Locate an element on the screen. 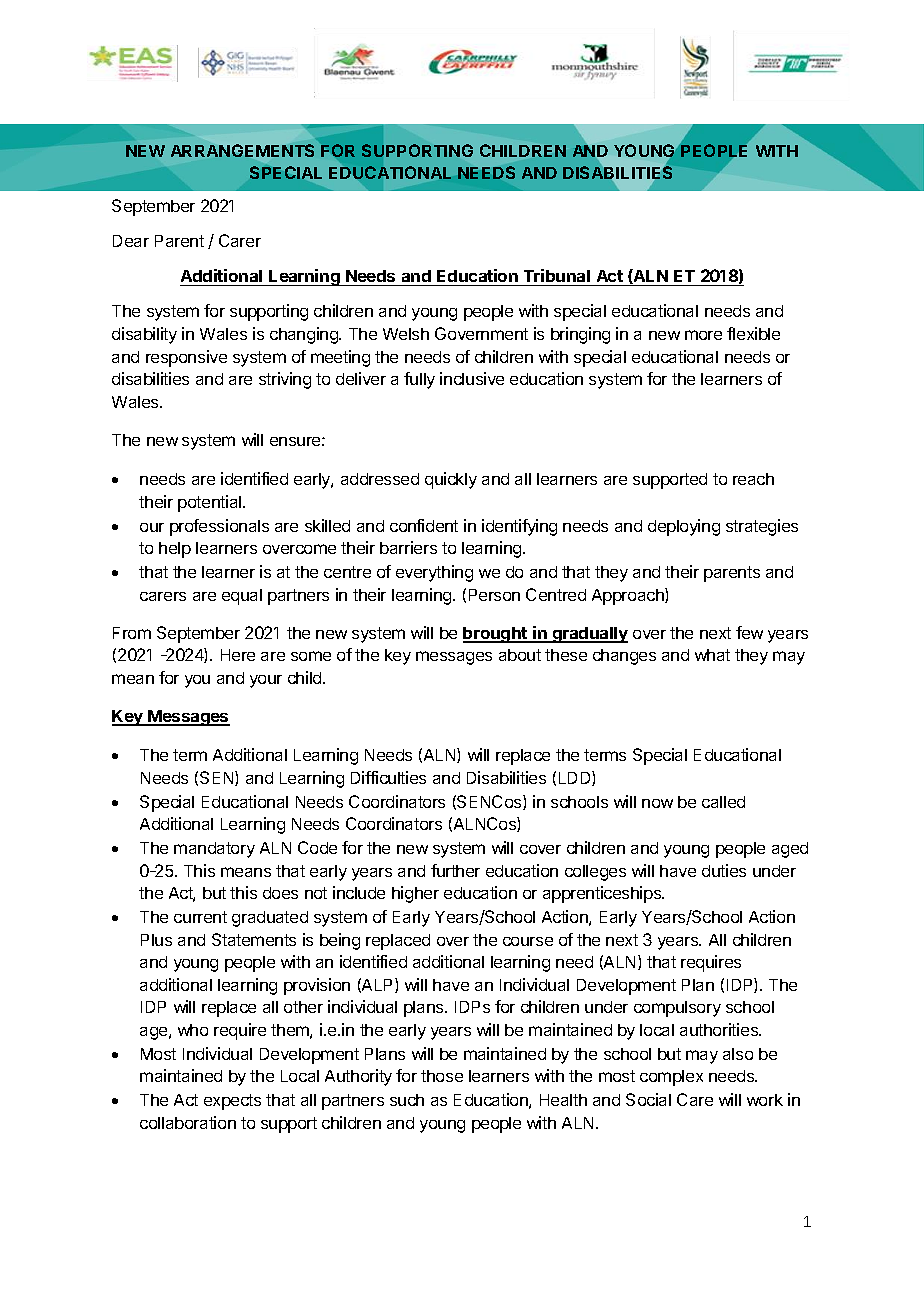  Tribunal is located at coordinates (557, 275).
